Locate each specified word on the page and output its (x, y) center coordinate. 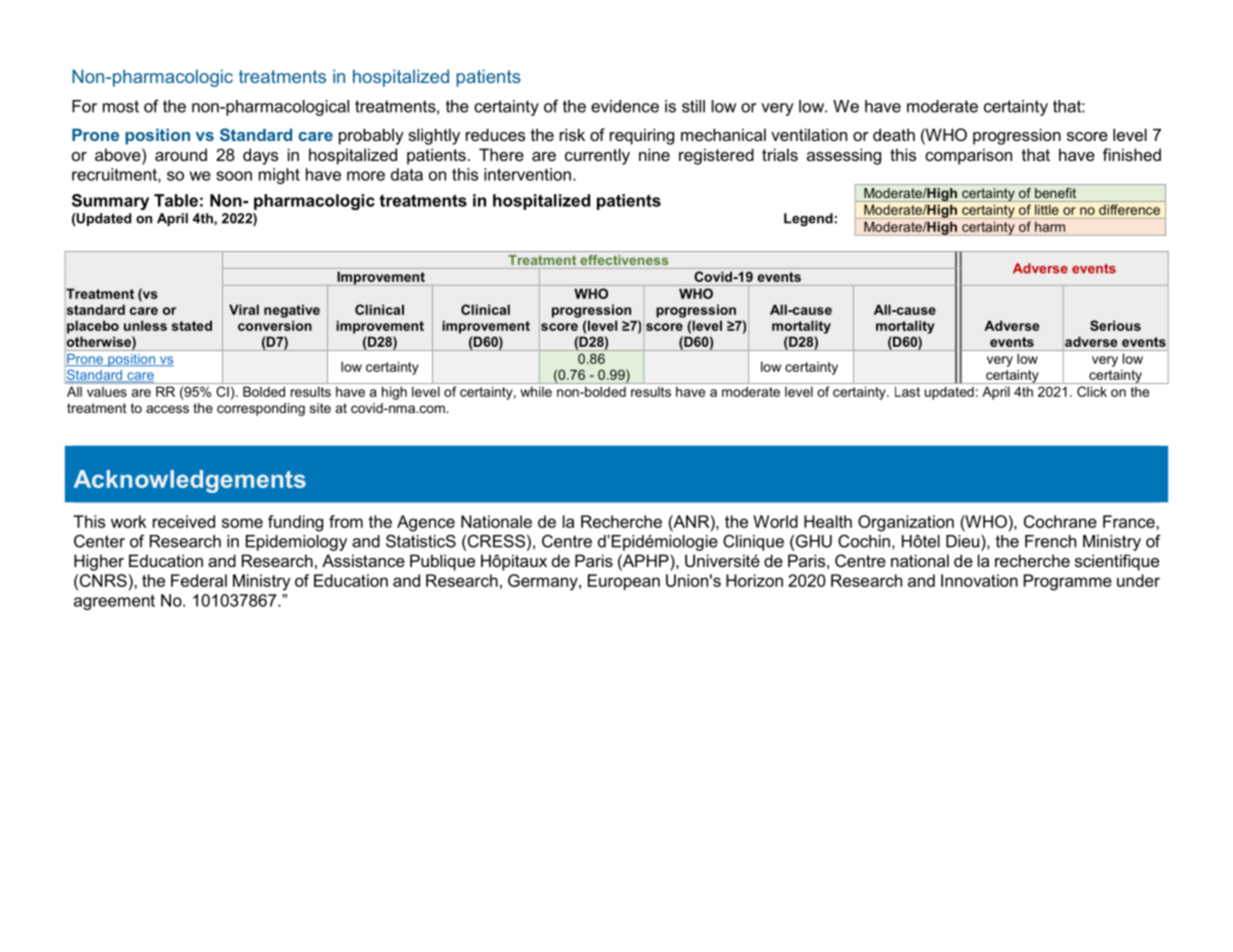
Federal (199, 580)
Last (907, 391)
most (121, 106)
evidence (625, 106)
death (894, 134)
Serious (1115, 325)
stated (192, 325)
